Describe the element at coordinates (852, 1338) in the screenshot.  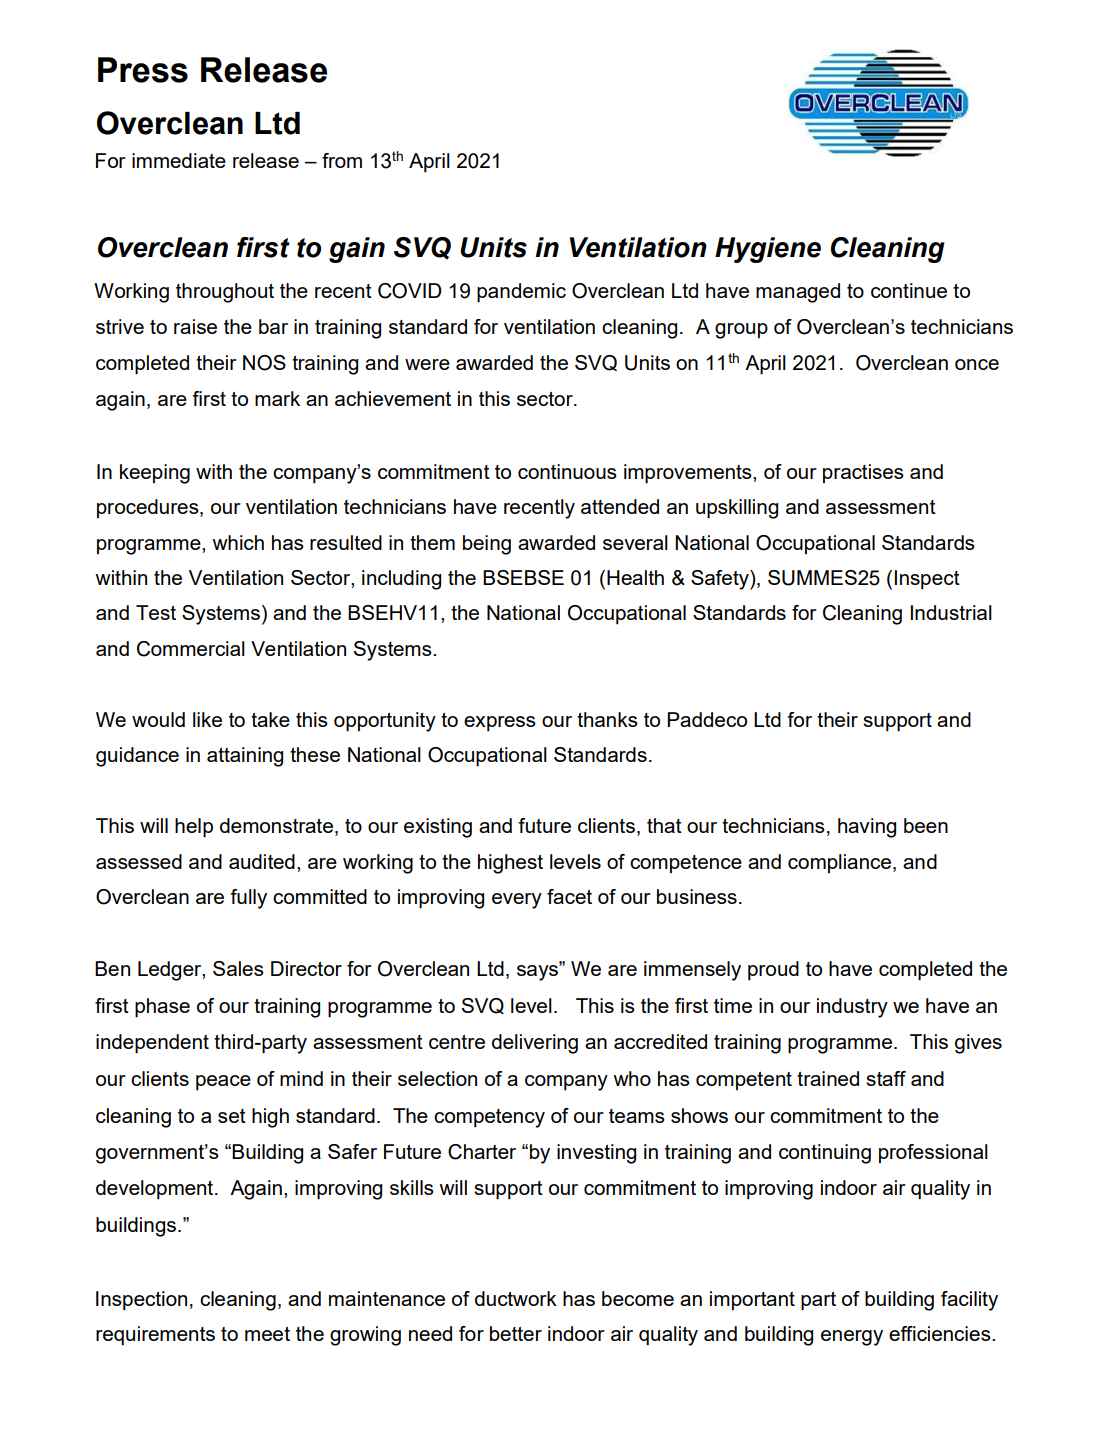
I see `energy` at that location.
